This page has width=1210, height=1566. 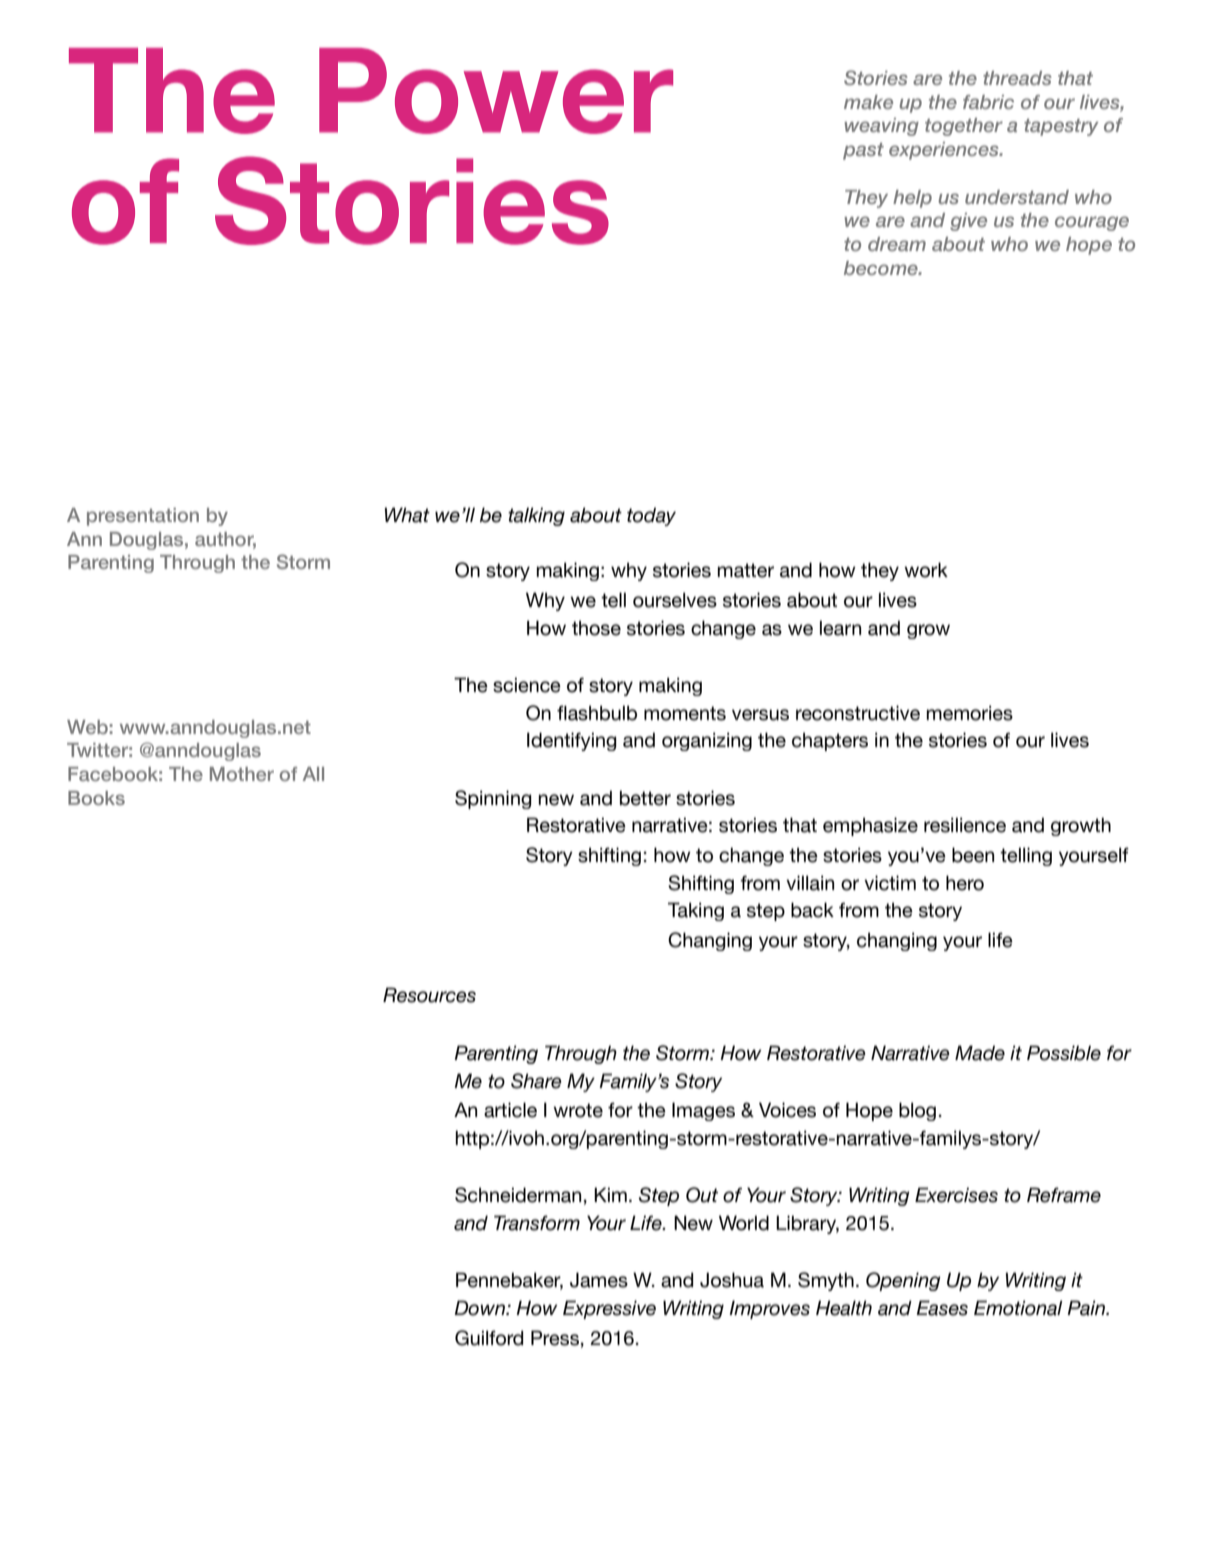 What do you see at coordinates (980, 1053) in the page?
I see `Made` at bounding box center [980, 1053].
